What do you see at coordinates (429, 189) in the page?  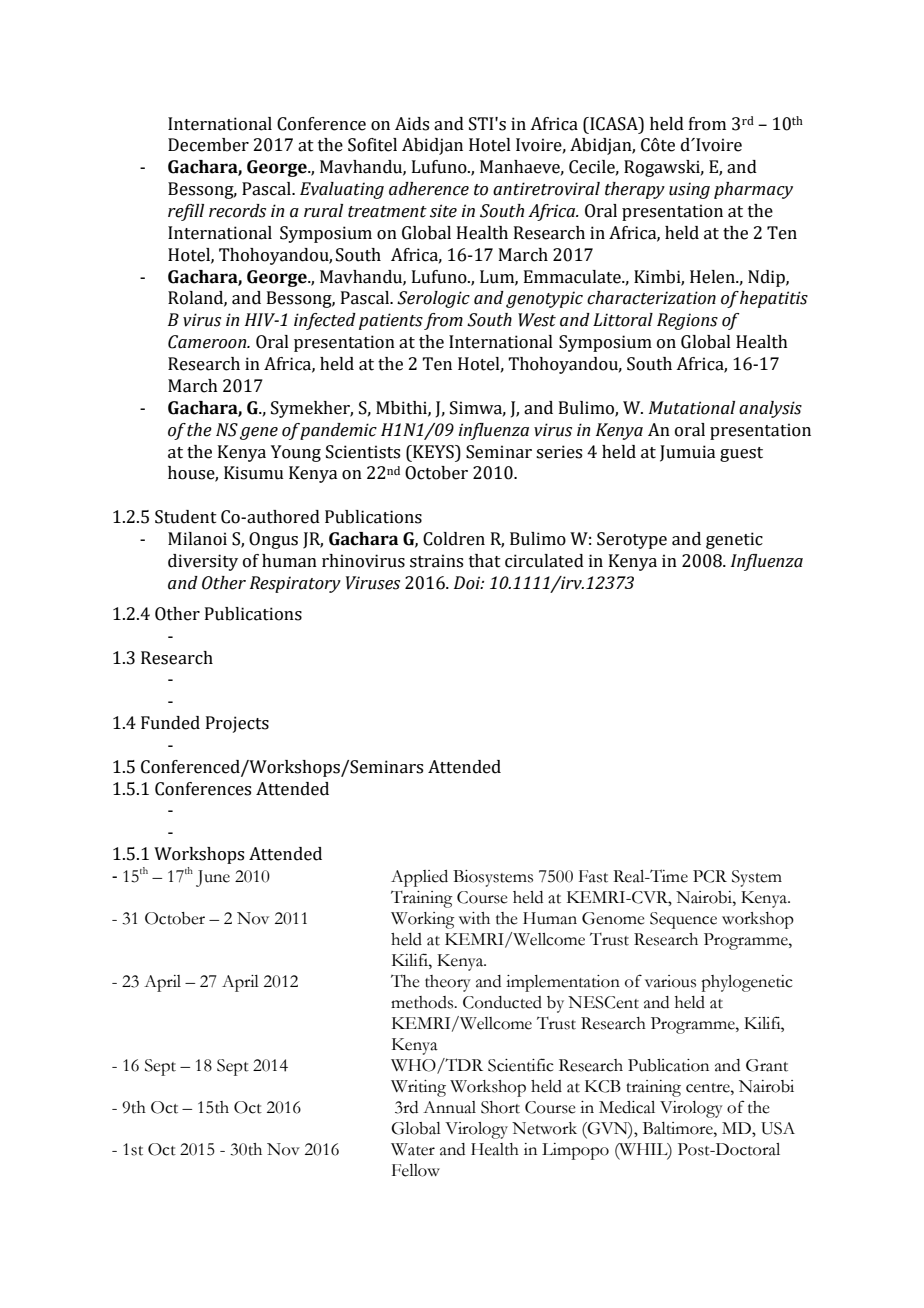 I see `adherence` at bounding box center [429, 189].
